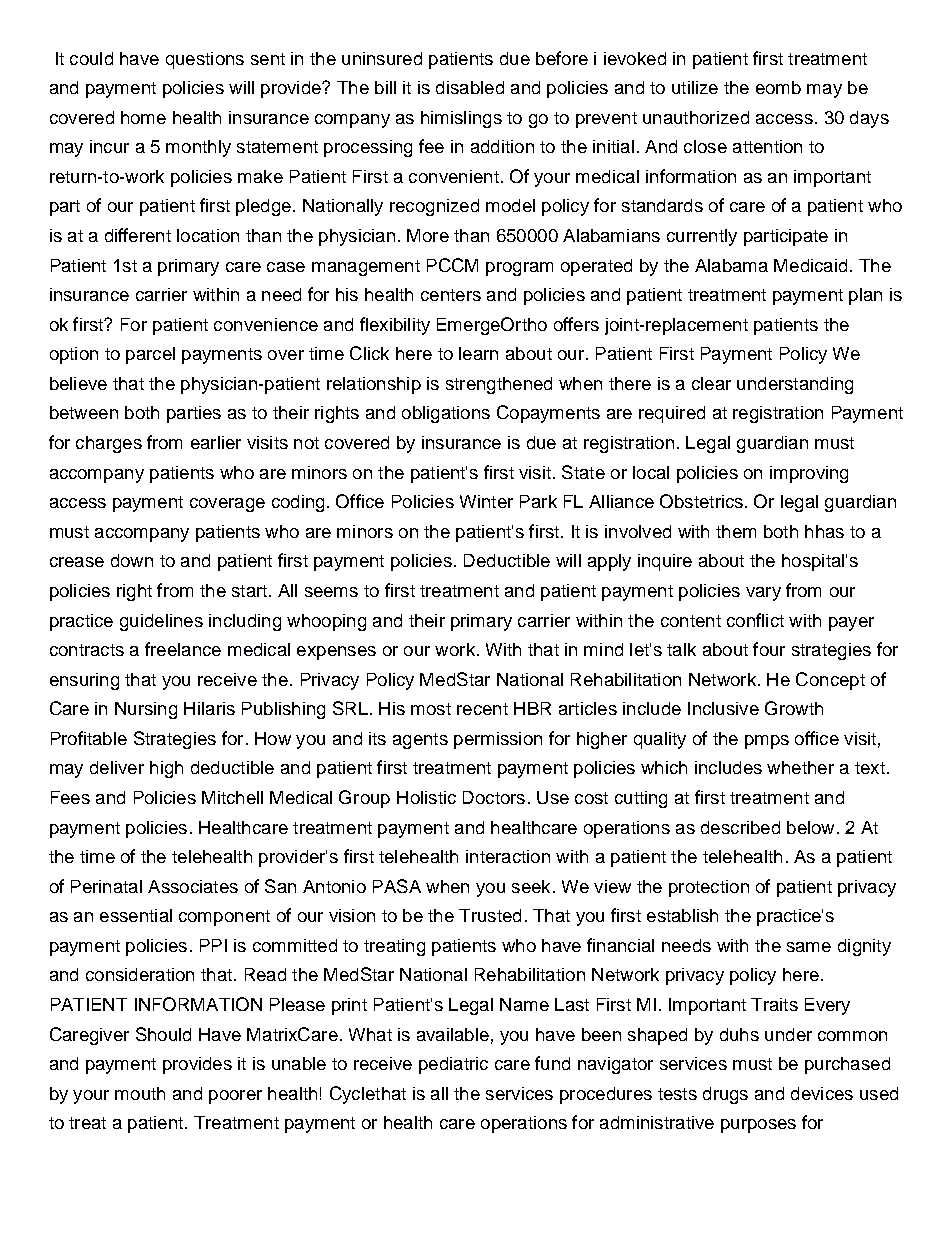 This image has width=952, height=1233. I want to click on attention, so click(767, 146).
